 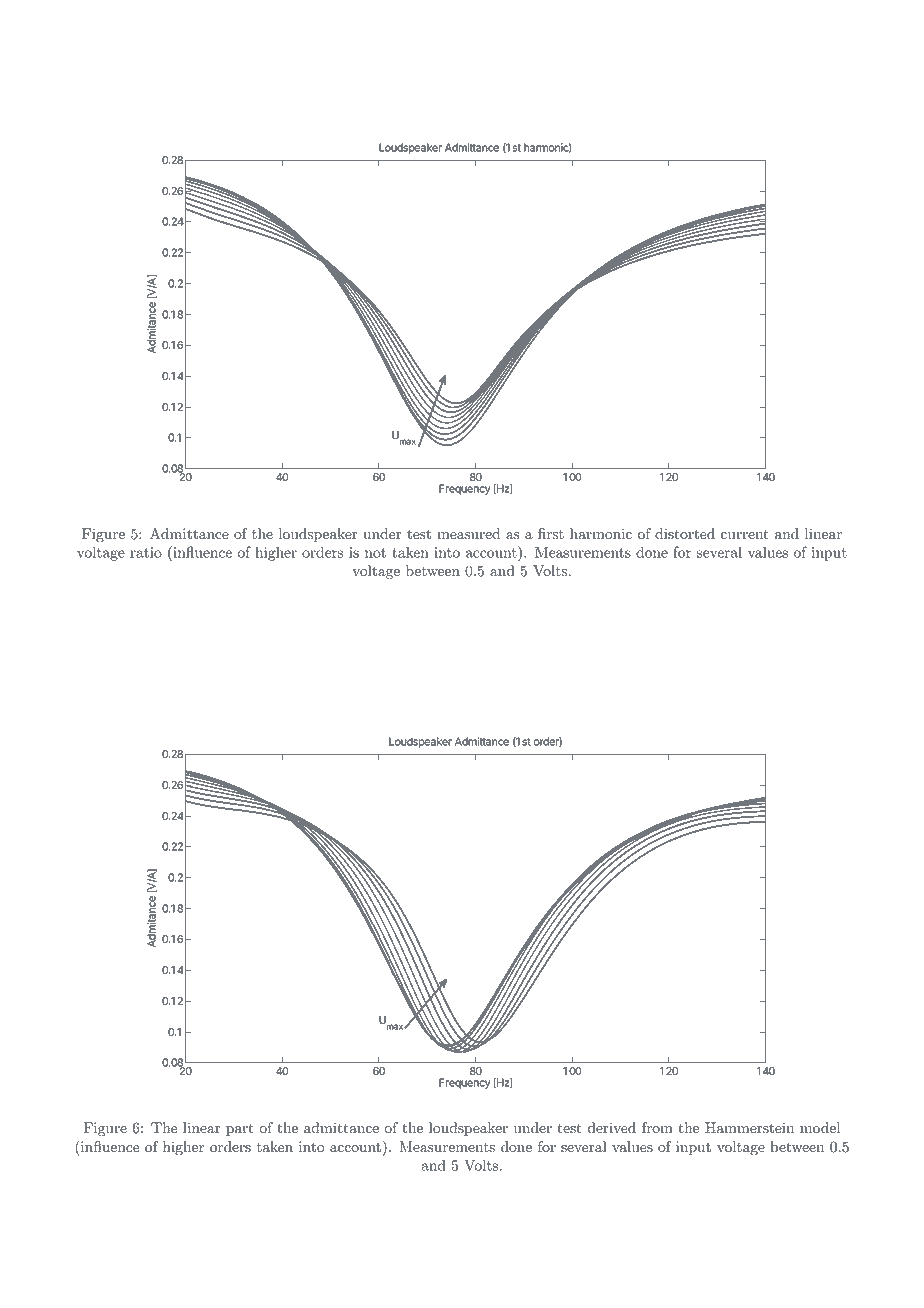 What do you see at coordinates (240, 1130) in the document?
I see `part` at bounding box center [240, 1130].
